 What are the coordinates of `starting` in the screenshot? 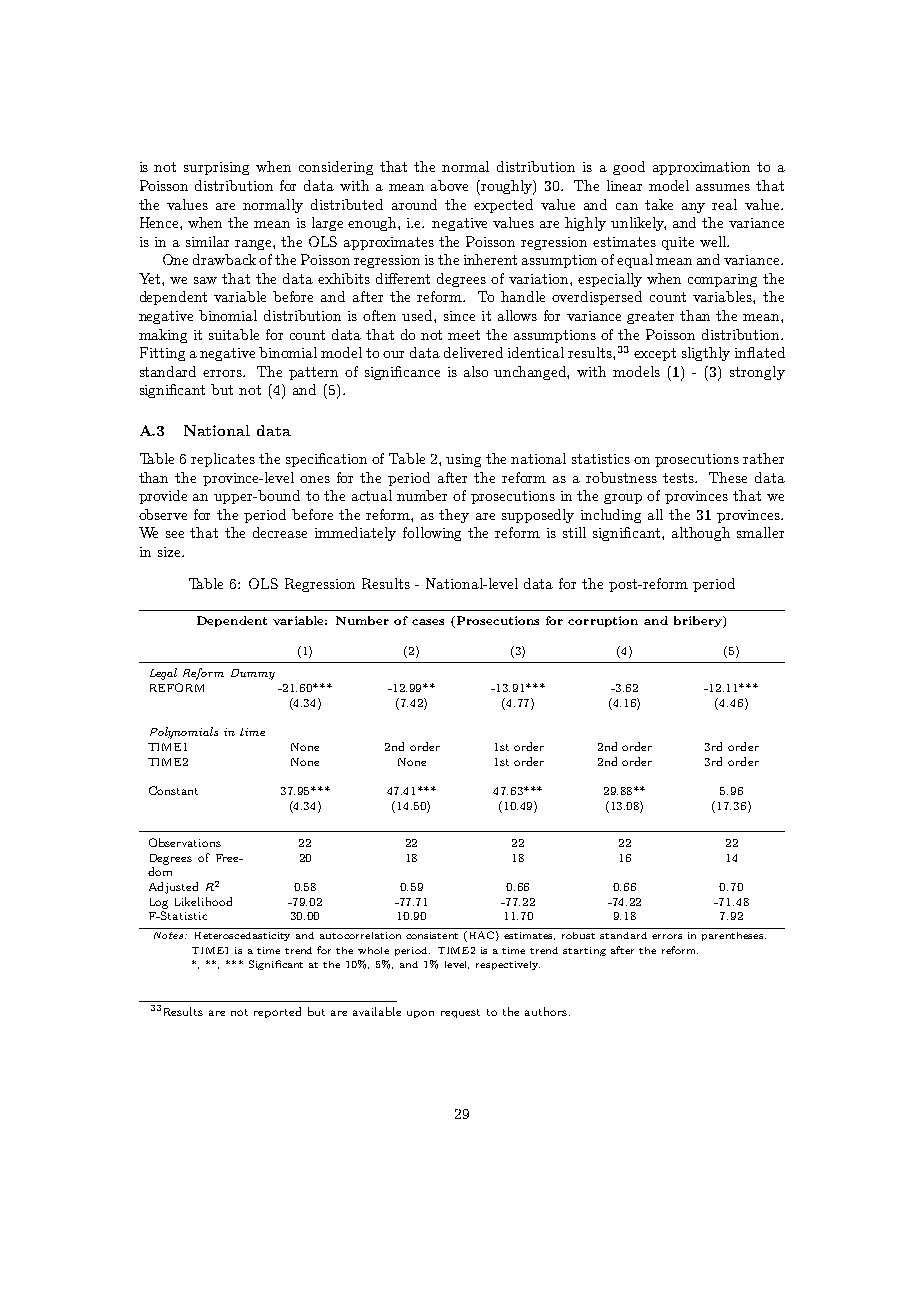 It's located at (584, 951).
